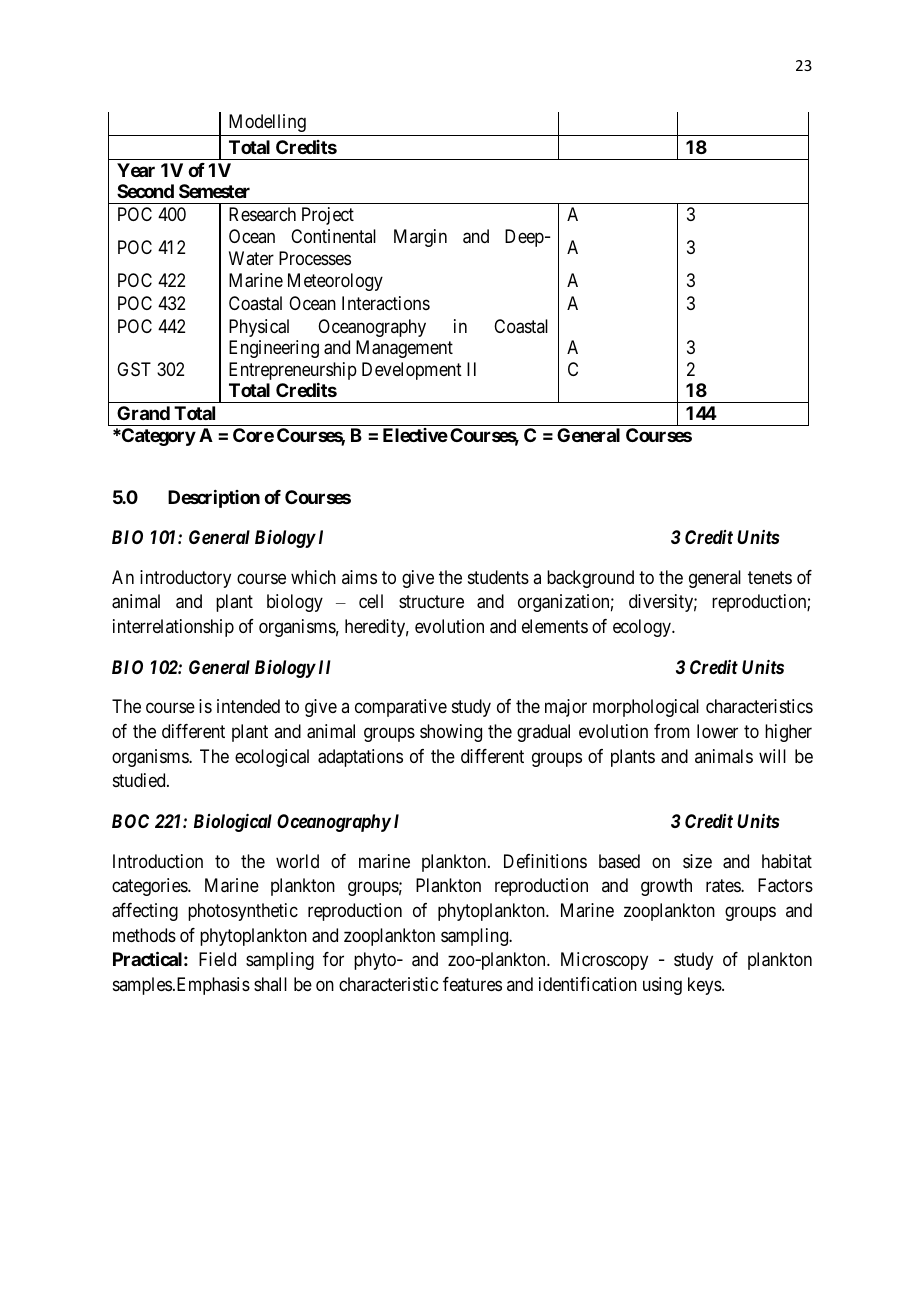 Image resolution: width=924 pixels, height=1308 pixels. Describe the element at coordinates (498, 577) in the screenshot. I see `students` at that location.
